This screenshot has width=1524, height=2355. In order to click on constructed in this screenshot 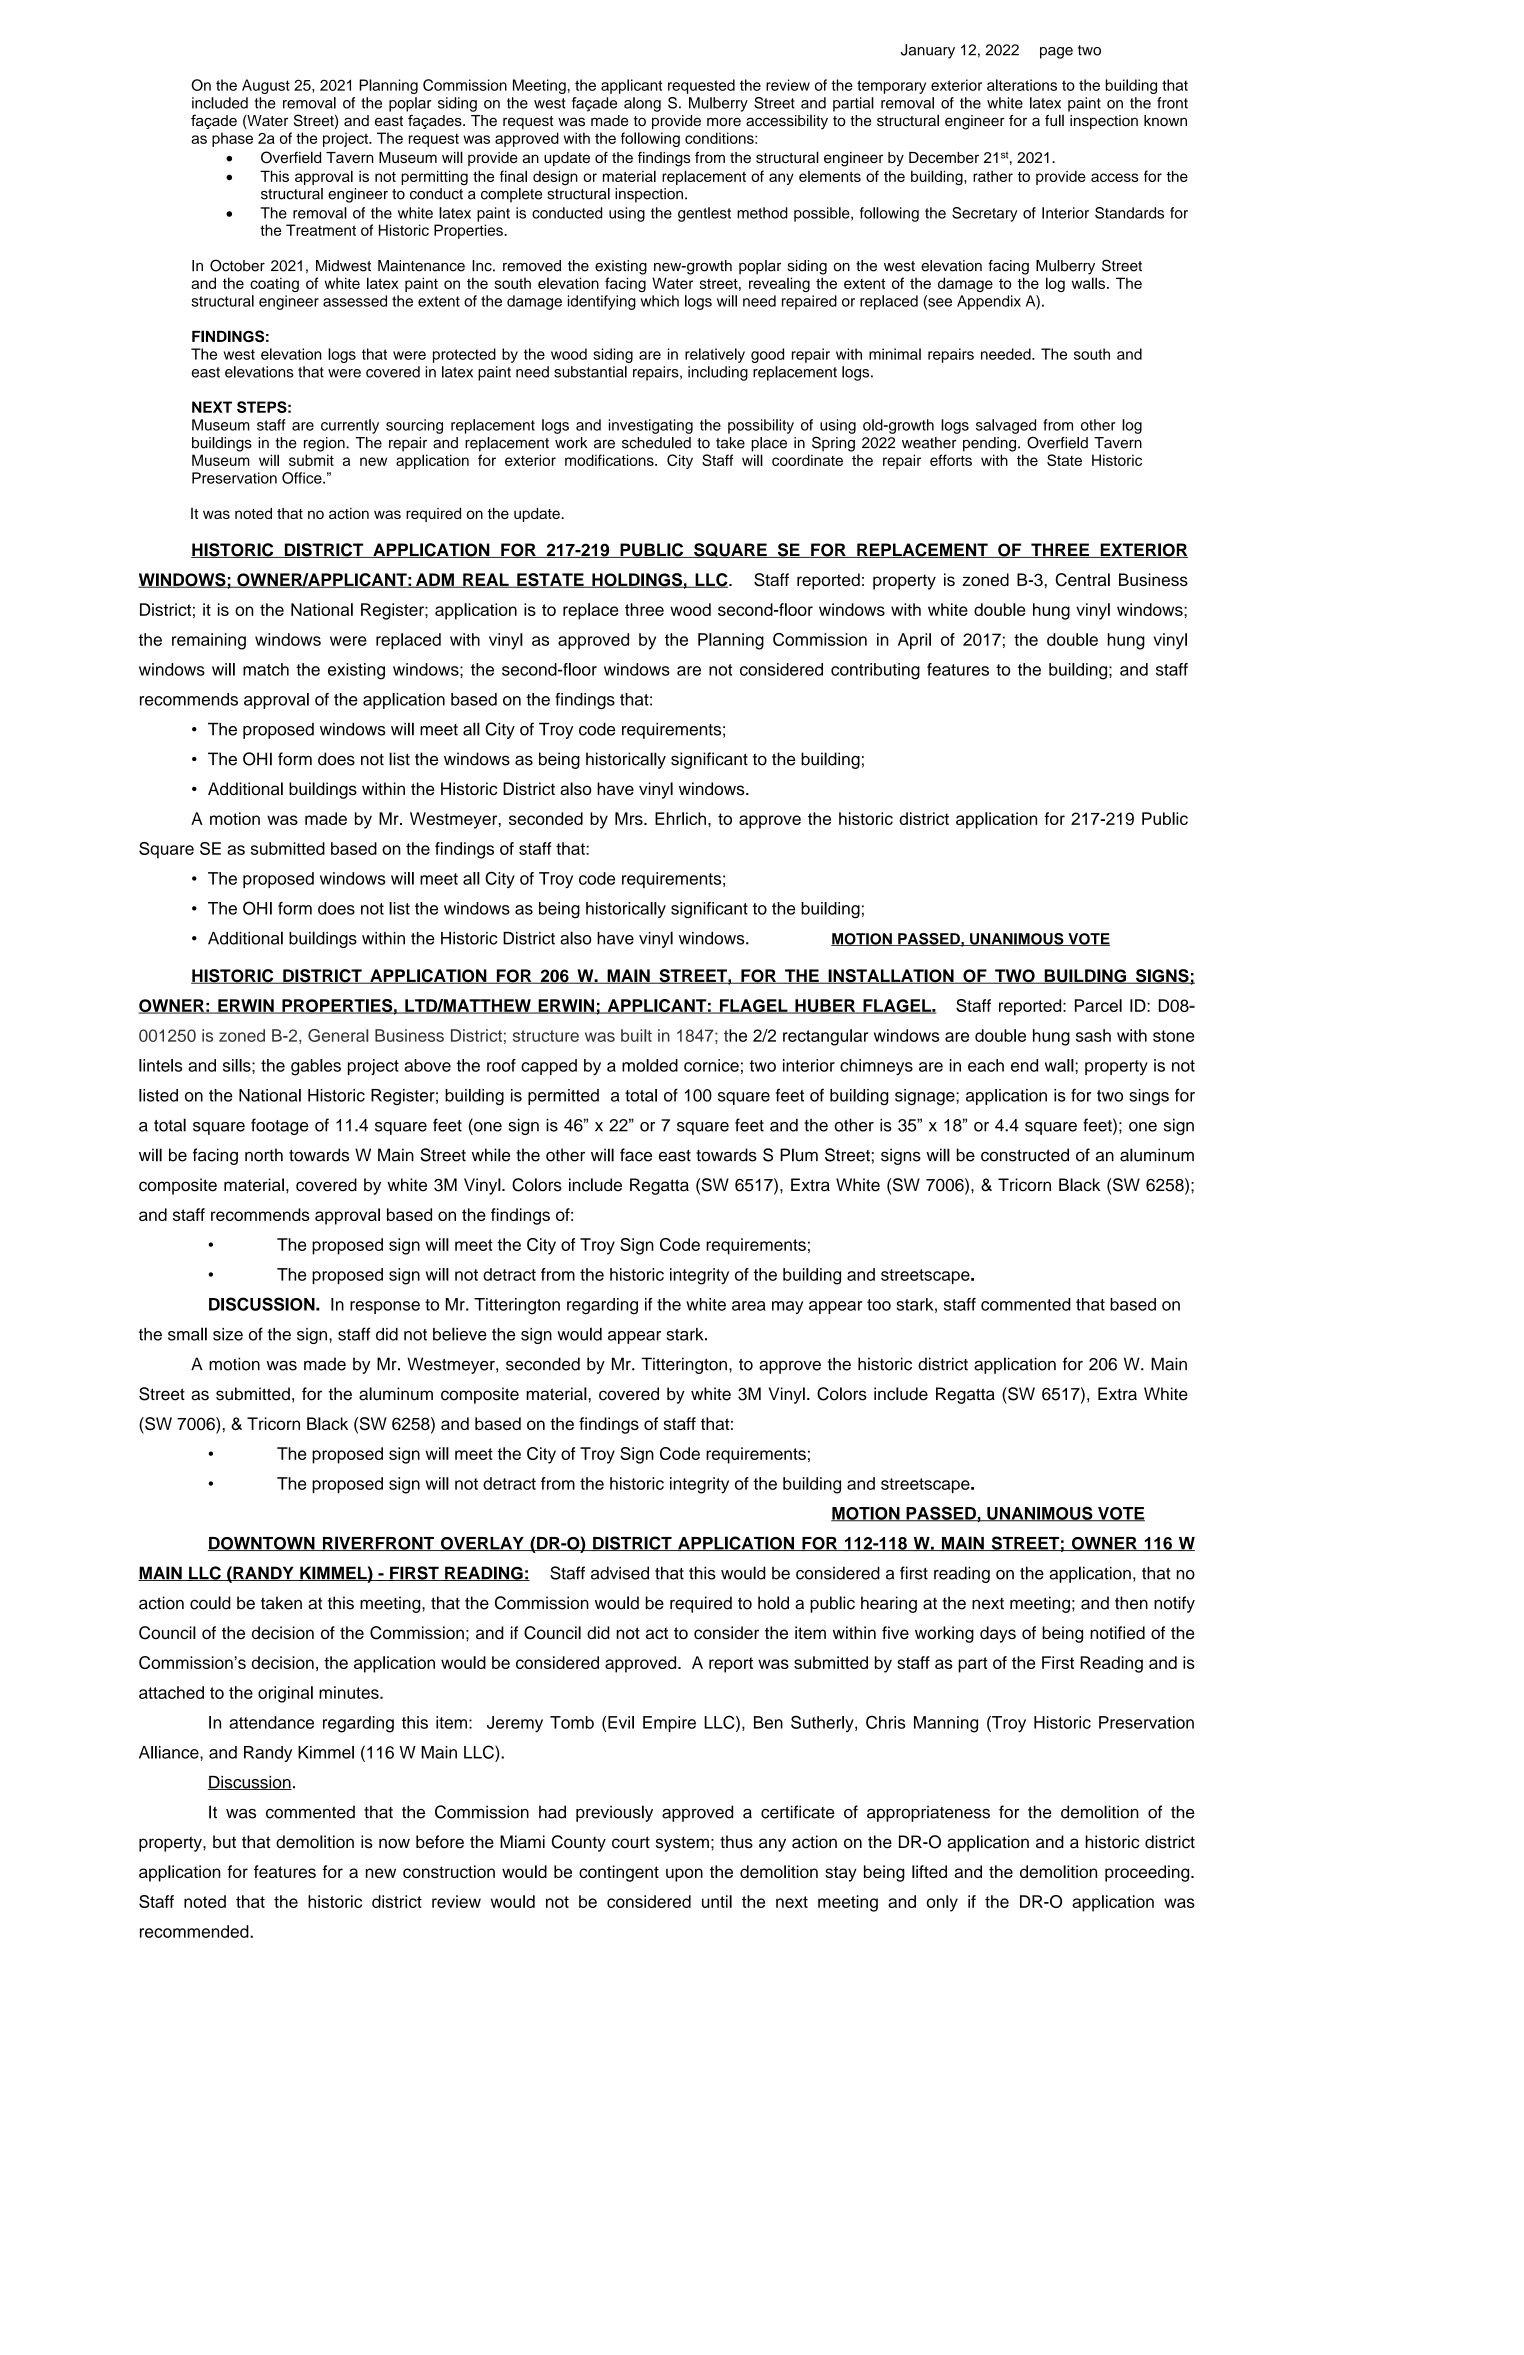, I will do `click(1025, 1155)`.
